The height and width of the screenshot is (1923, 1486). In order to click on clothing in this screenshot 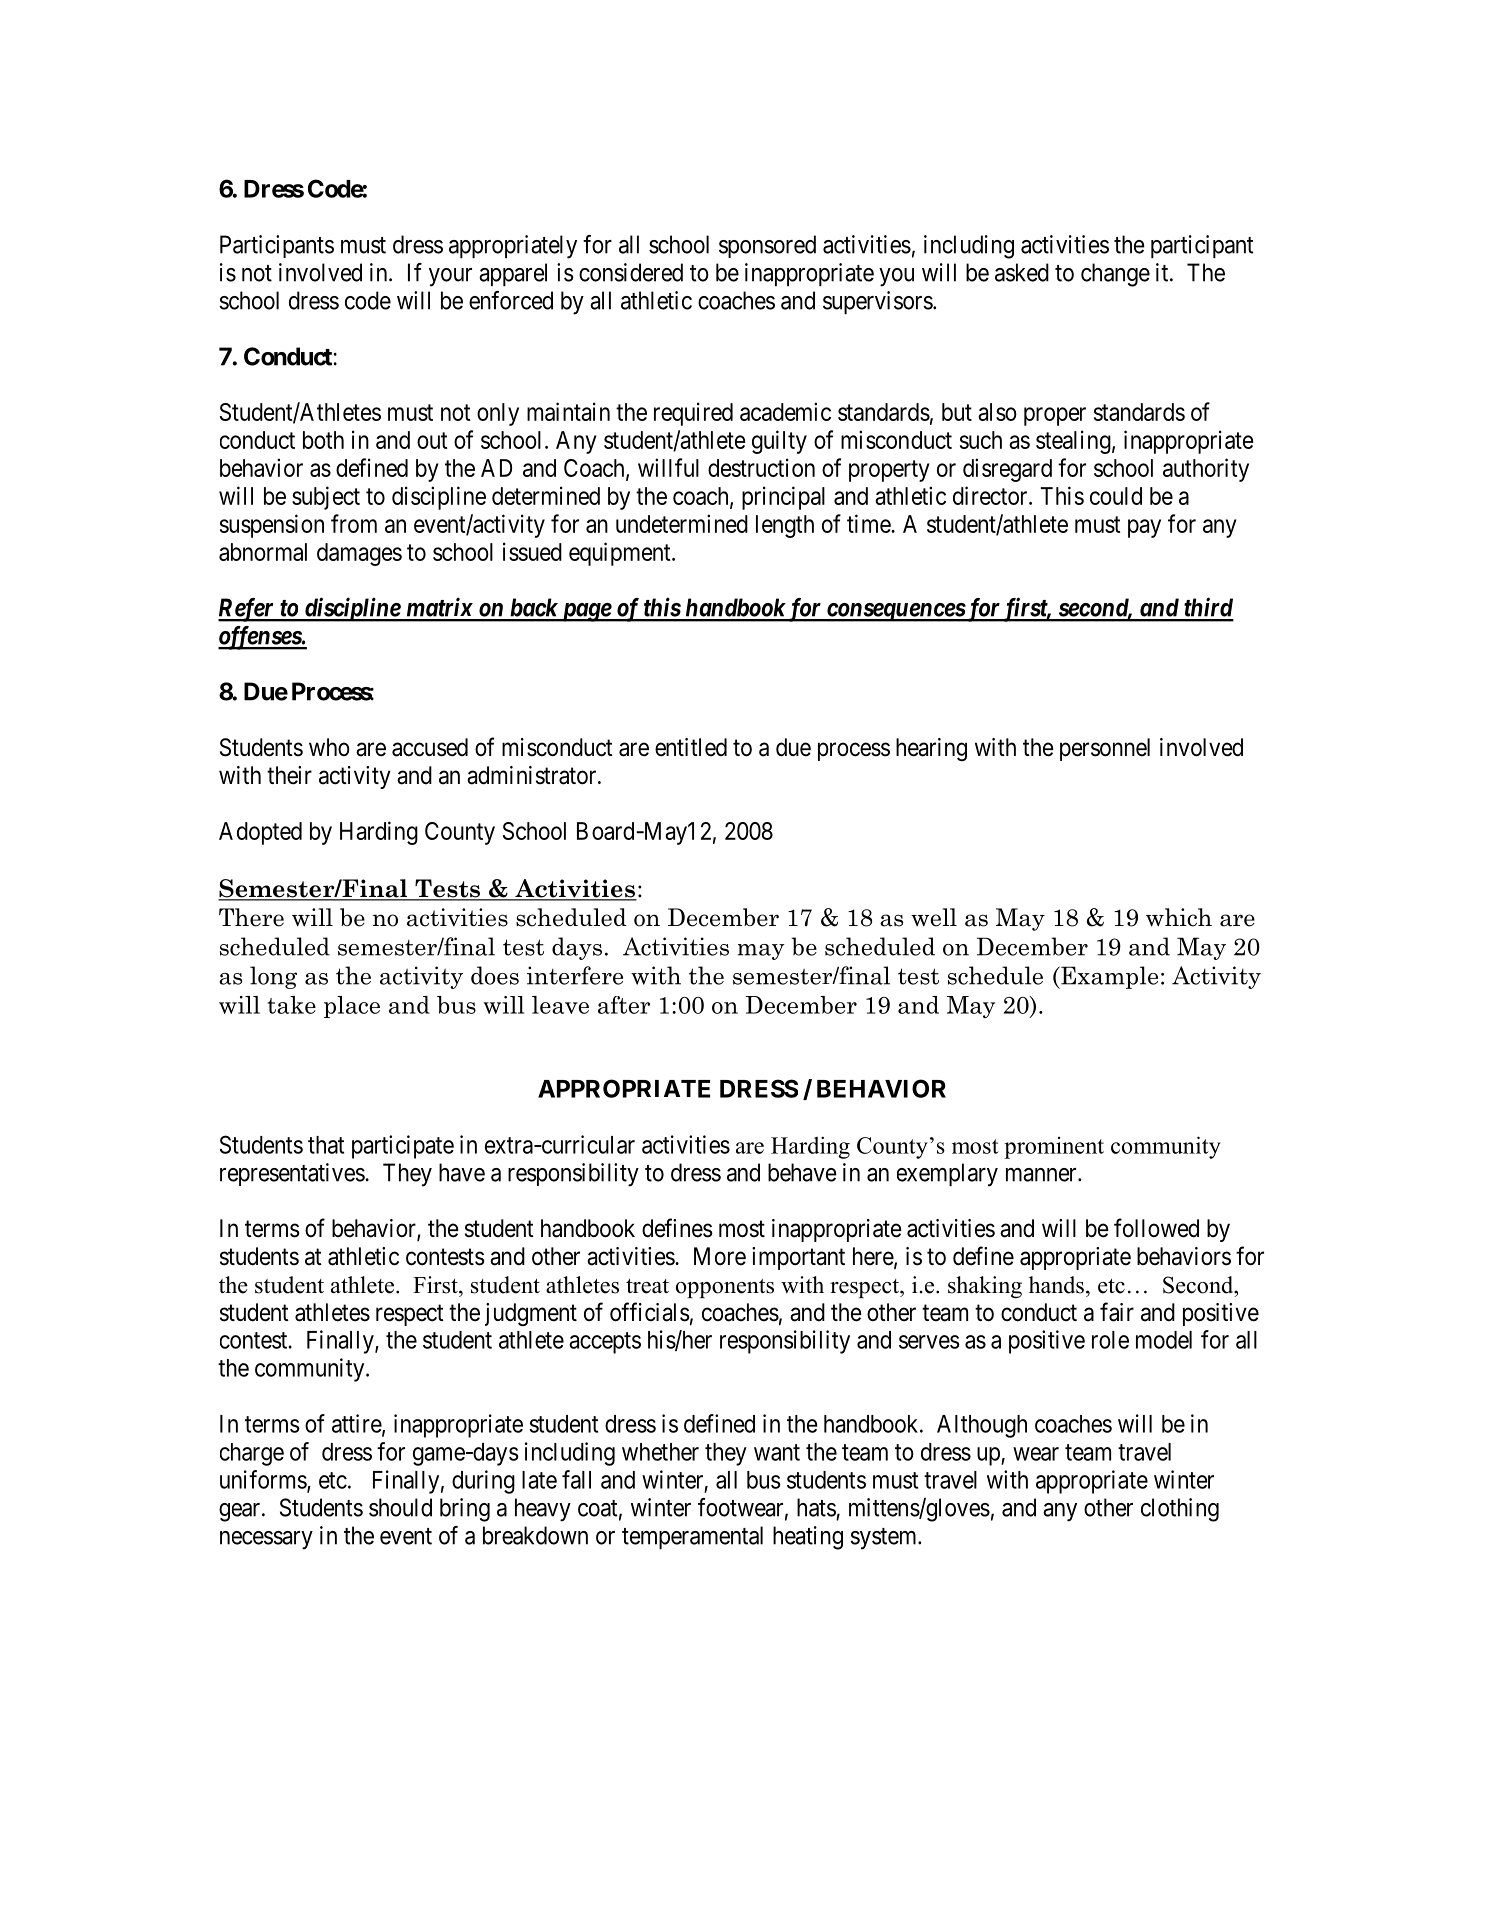, I will do `click(1180, 1510)`.
